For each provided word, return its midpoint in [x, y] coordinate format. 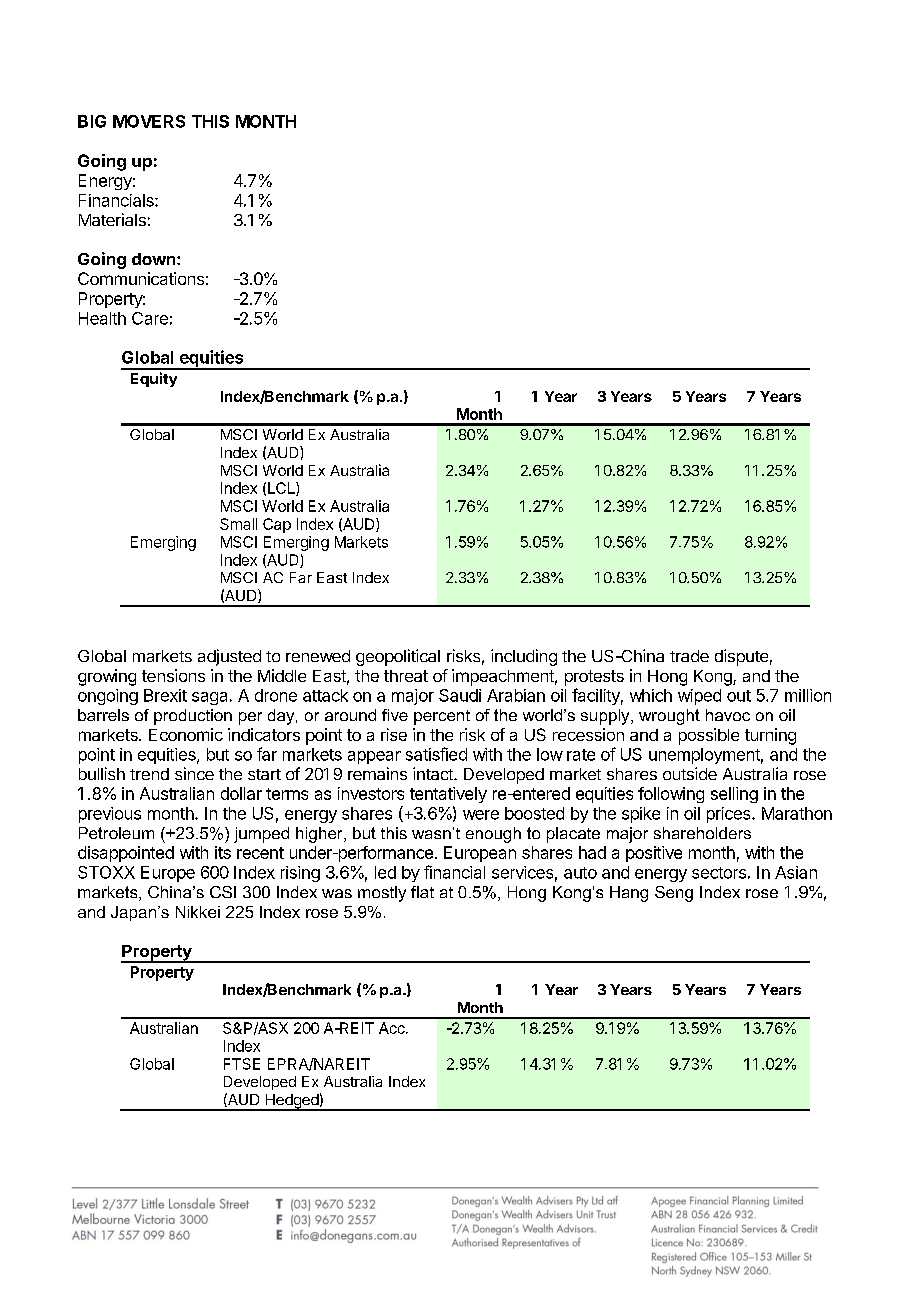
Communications [141, 278]
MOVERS [149, 121]
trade [689, 656]
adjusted [229, 657]
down [153, 259]
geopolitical [398, 657]
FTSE [242, 1064]
